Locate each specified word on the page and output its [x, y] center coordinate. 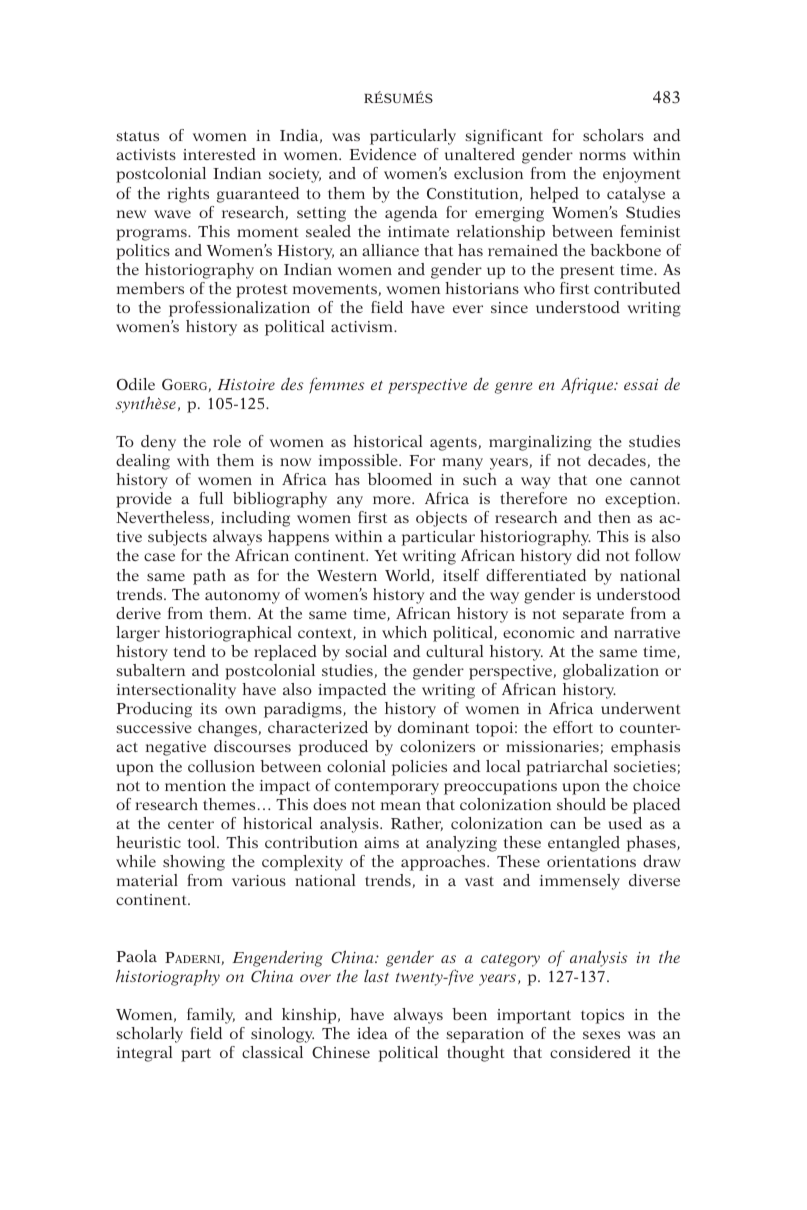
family [211, 1016]
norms [602, 156]
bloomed [400, 479]
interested [219, 154]
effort [573, 727]
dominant [433, 727]
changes [227, 729]
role [227, 441]
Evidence [383, 154]
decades [617, 460]
